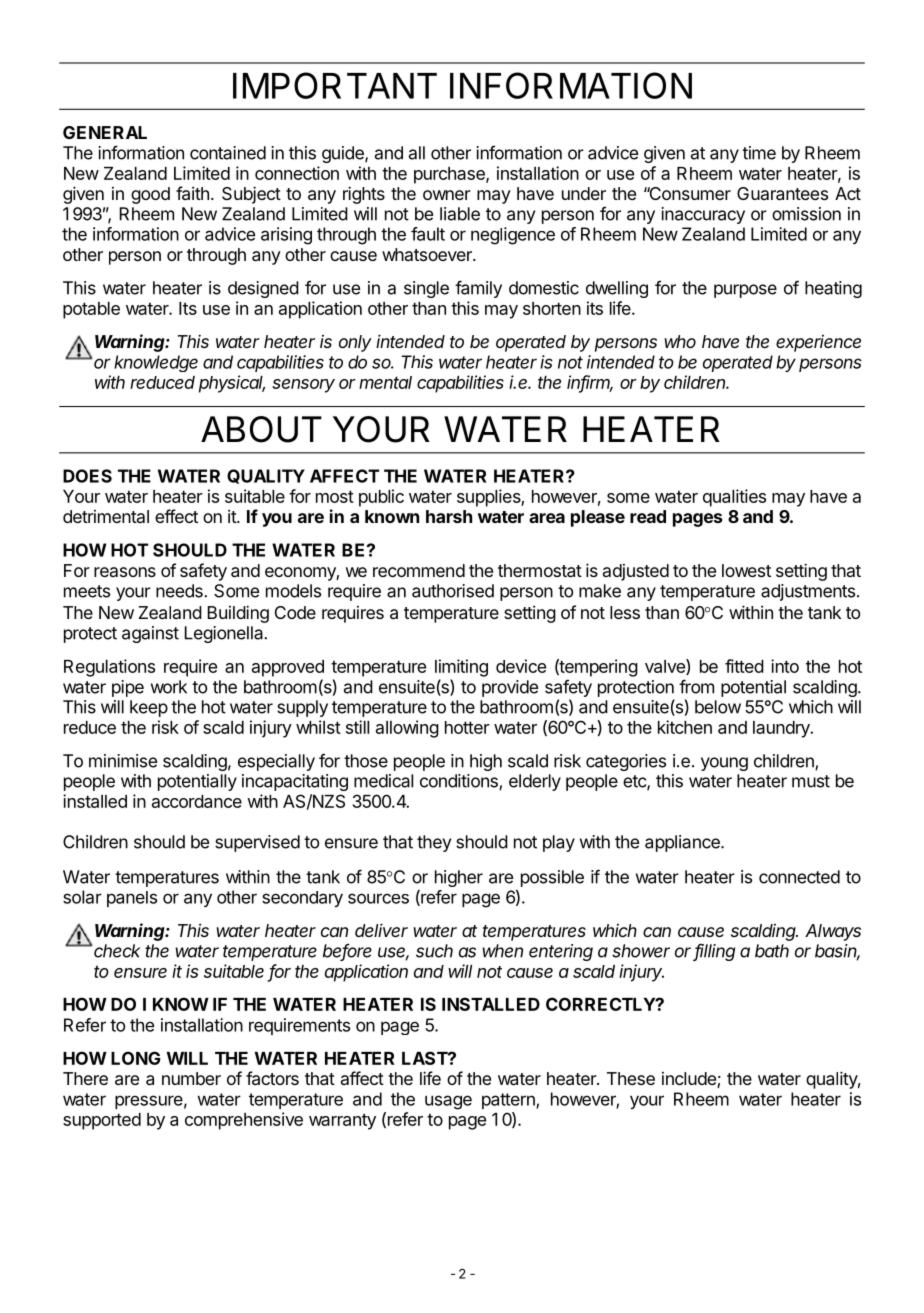  I want to click on needs, so click(180, 591).
